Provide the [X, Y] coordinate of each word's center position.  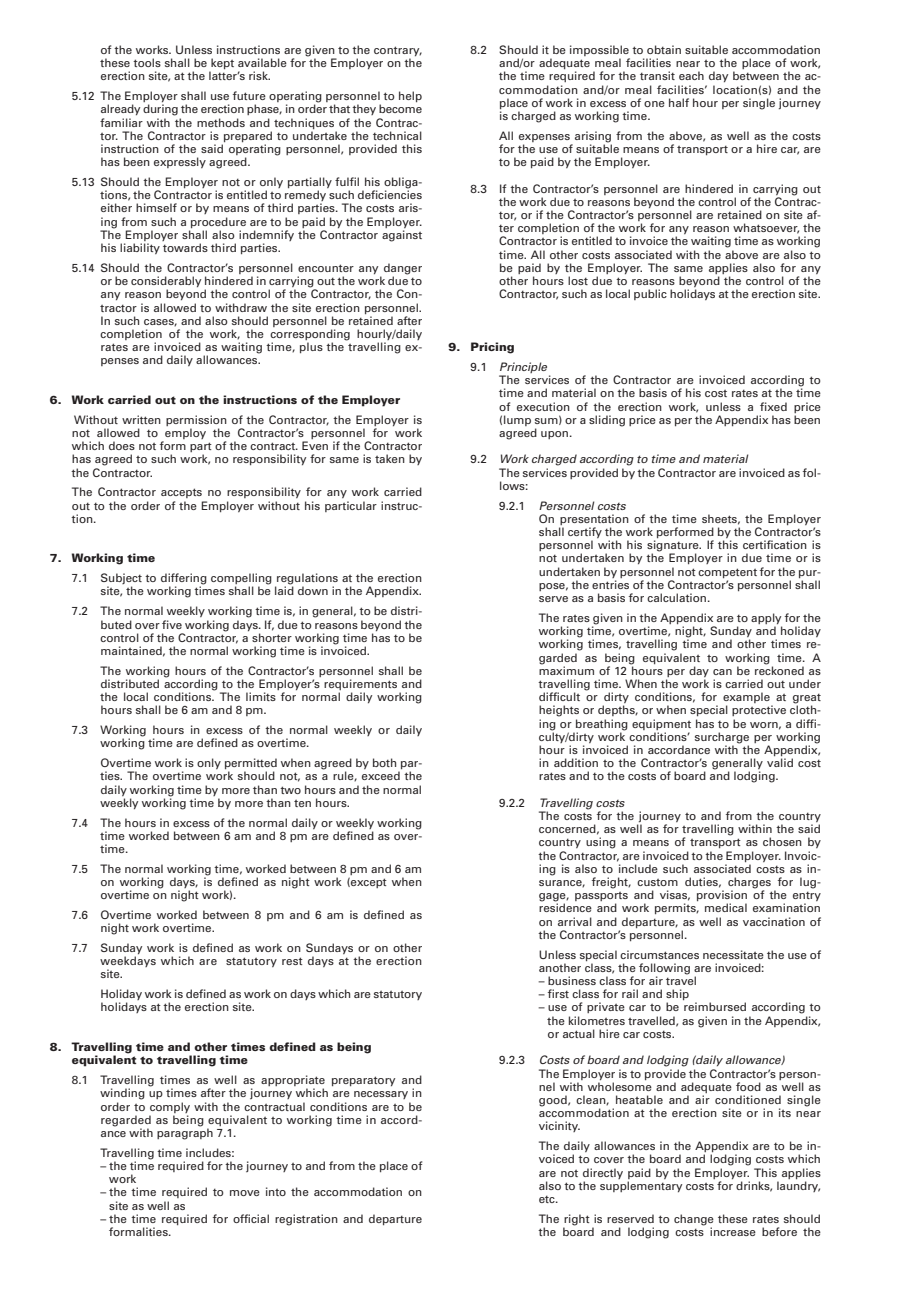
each [691, 75]
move [245, 1193]
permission [196, 420]
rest [292, 961]
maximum [566, 669]
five [172, 624]
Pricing [492, 348]
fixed [773, 406]
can [722, 672]
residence [565, 907]
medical [726, 907]
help [410, 96]
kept [221, 65]
